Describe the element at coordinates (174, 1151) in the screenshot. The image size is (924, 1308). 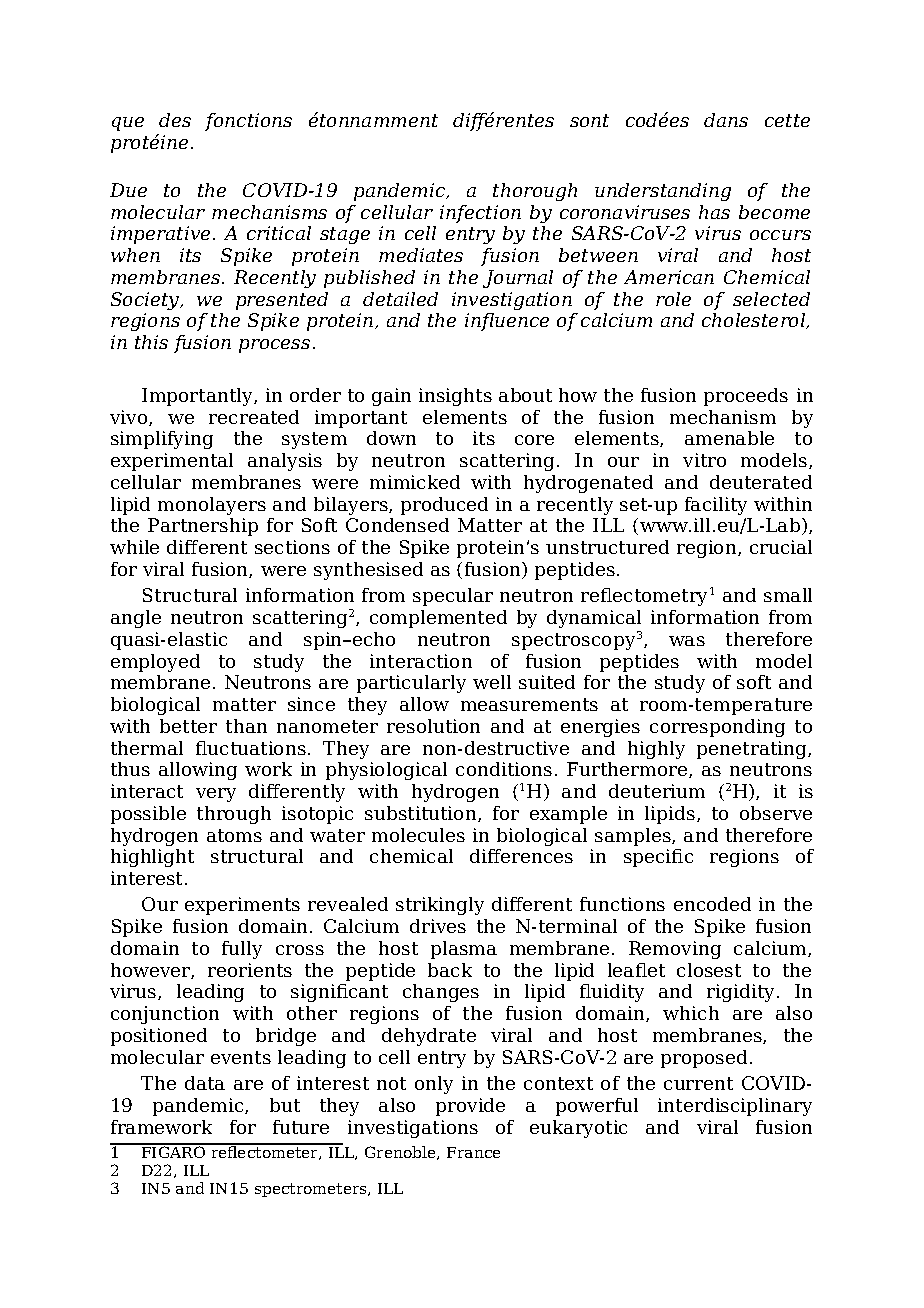
I see `FIGARO` at that location.
